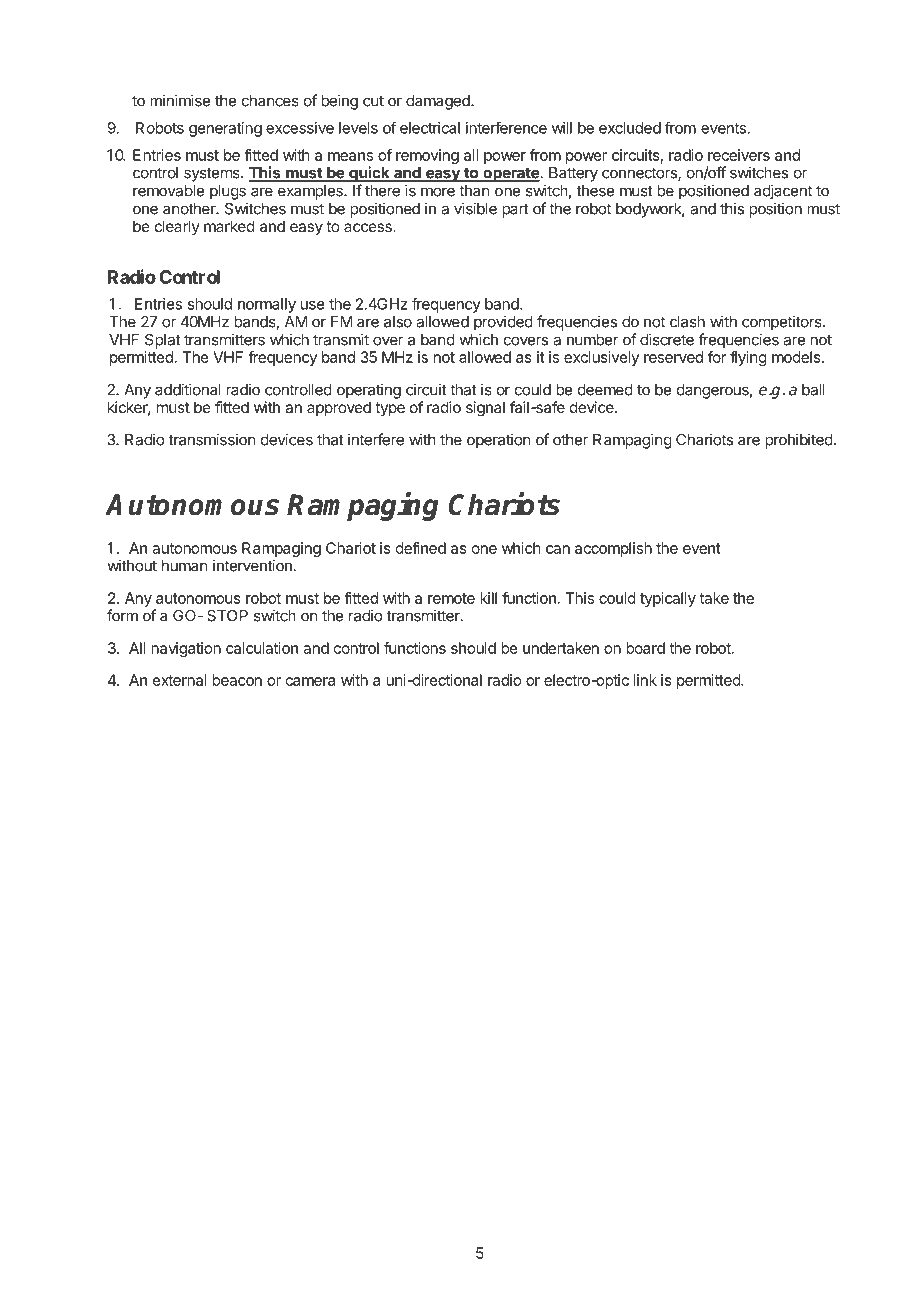 The width and height of the screenshot is (924, 1307). What do you see at coordinates (687, 322) in the screenshot?
I see `clash` at bounding box center [687, 322].
